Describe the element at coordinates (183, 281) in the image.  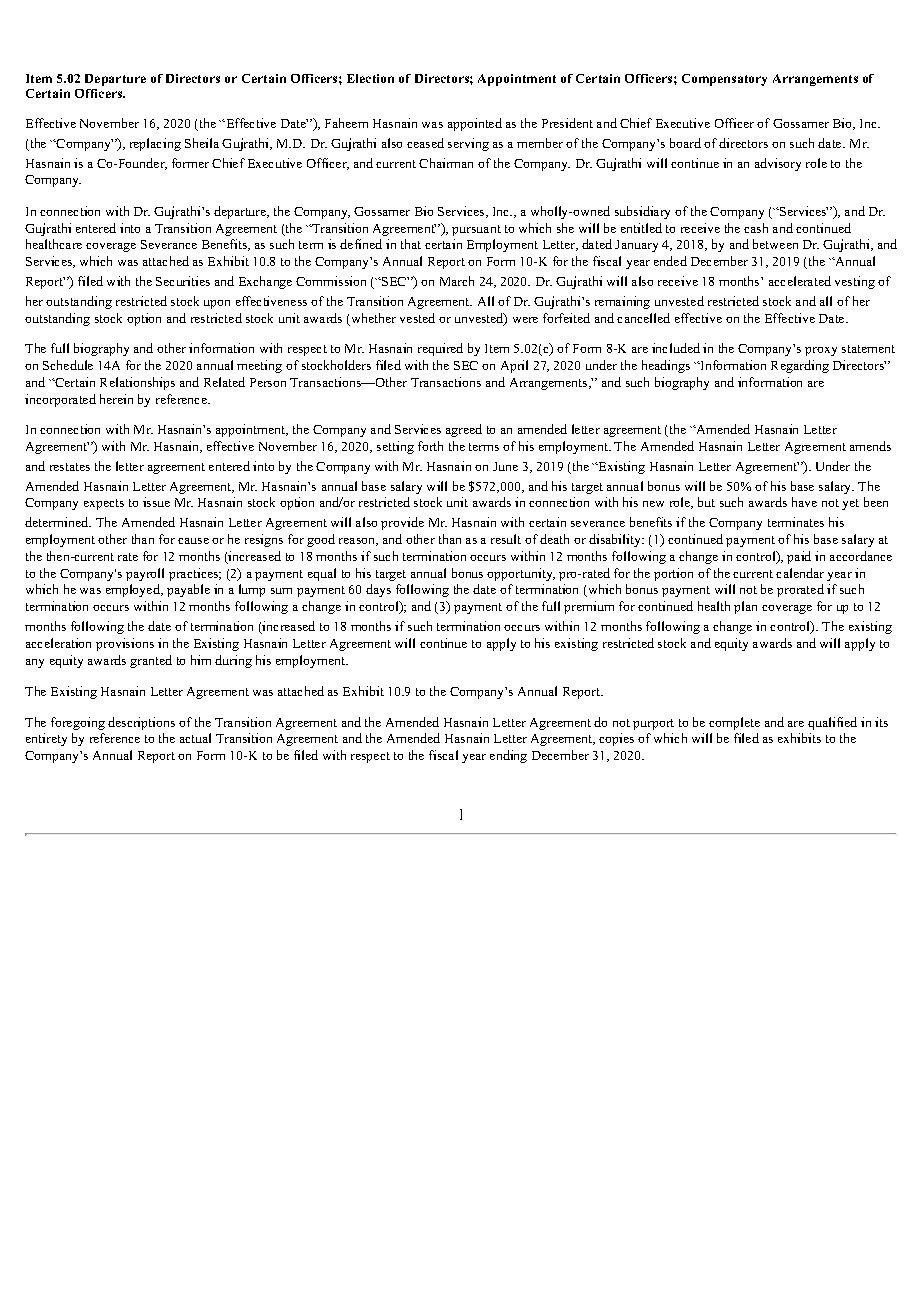
I see `Securities` at that location.
